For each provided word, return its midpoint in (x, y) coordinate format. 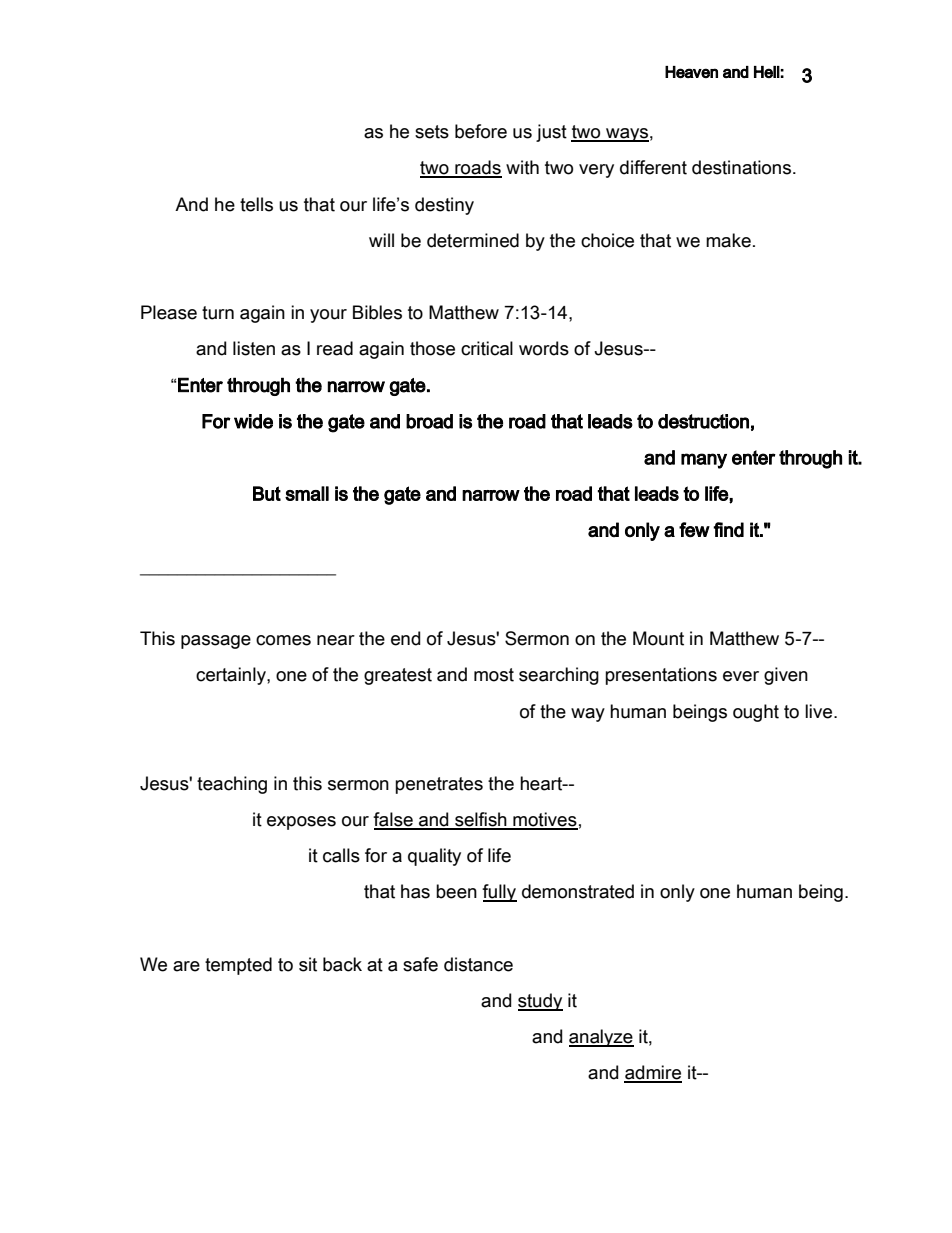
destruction (703, 421)
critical (487, 348)
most (494, 675)
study (540, 1002)
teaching (232, 785)
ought (756, 713)
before (481, 131)
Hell (767, 72)
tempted (238, 966)
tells (256, 204)
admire (653, 1073)
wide (253, 421)
